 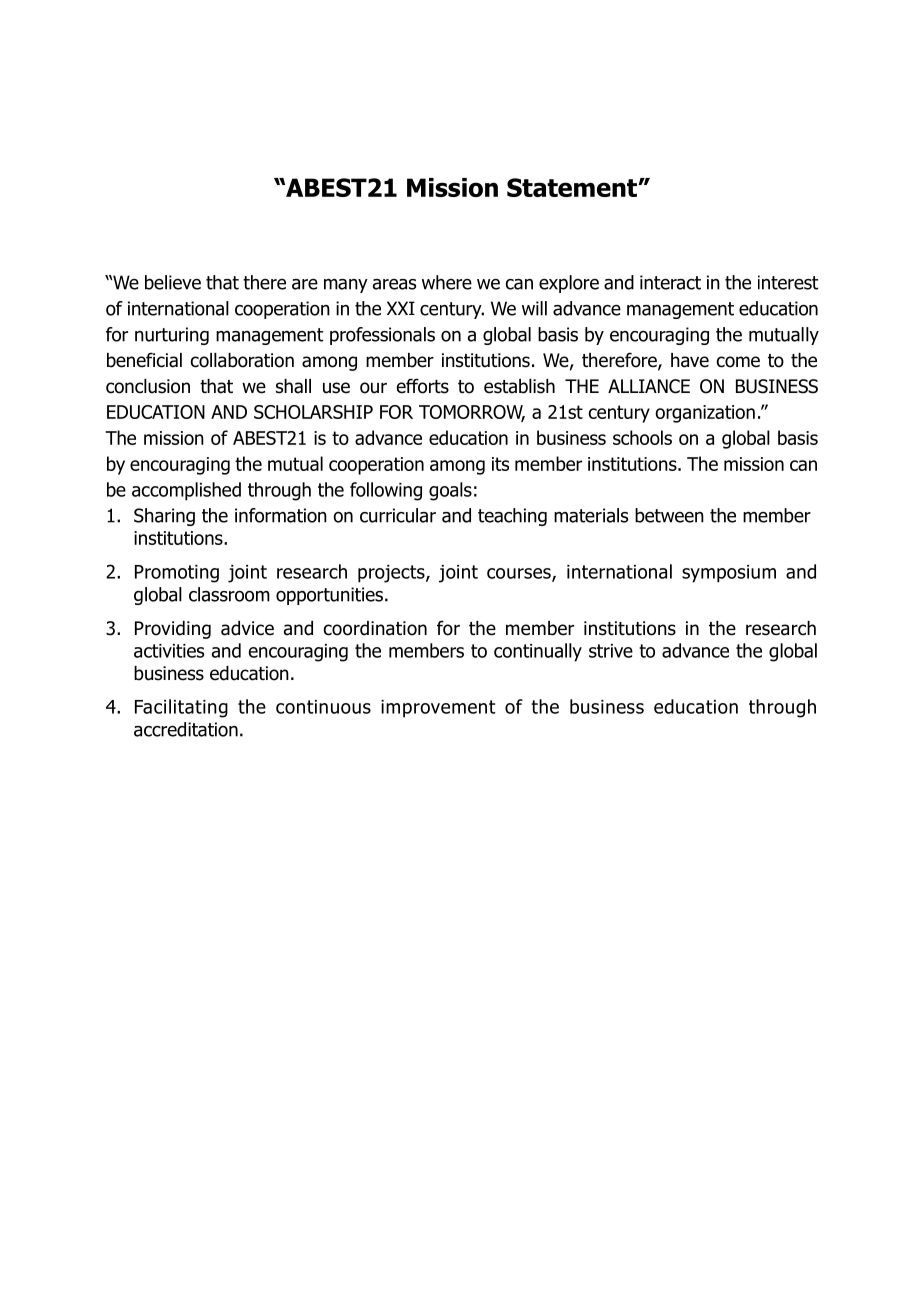 What do you see at coordinates (729, 574) in the screenshot?
I see `symposium` at bounding box center [729, 574].
